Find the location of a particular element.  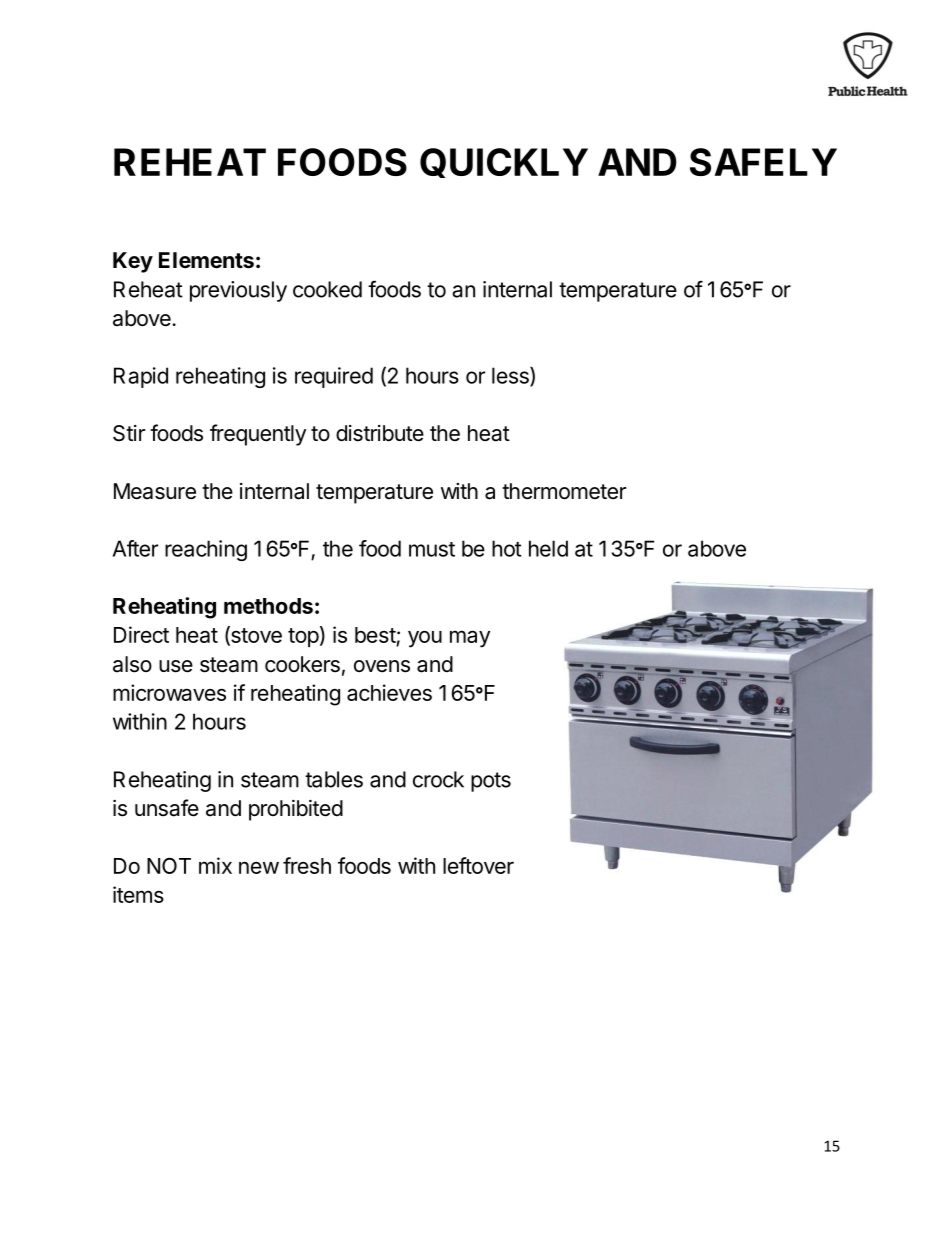

leftover is located at coordinates (478, 865).
